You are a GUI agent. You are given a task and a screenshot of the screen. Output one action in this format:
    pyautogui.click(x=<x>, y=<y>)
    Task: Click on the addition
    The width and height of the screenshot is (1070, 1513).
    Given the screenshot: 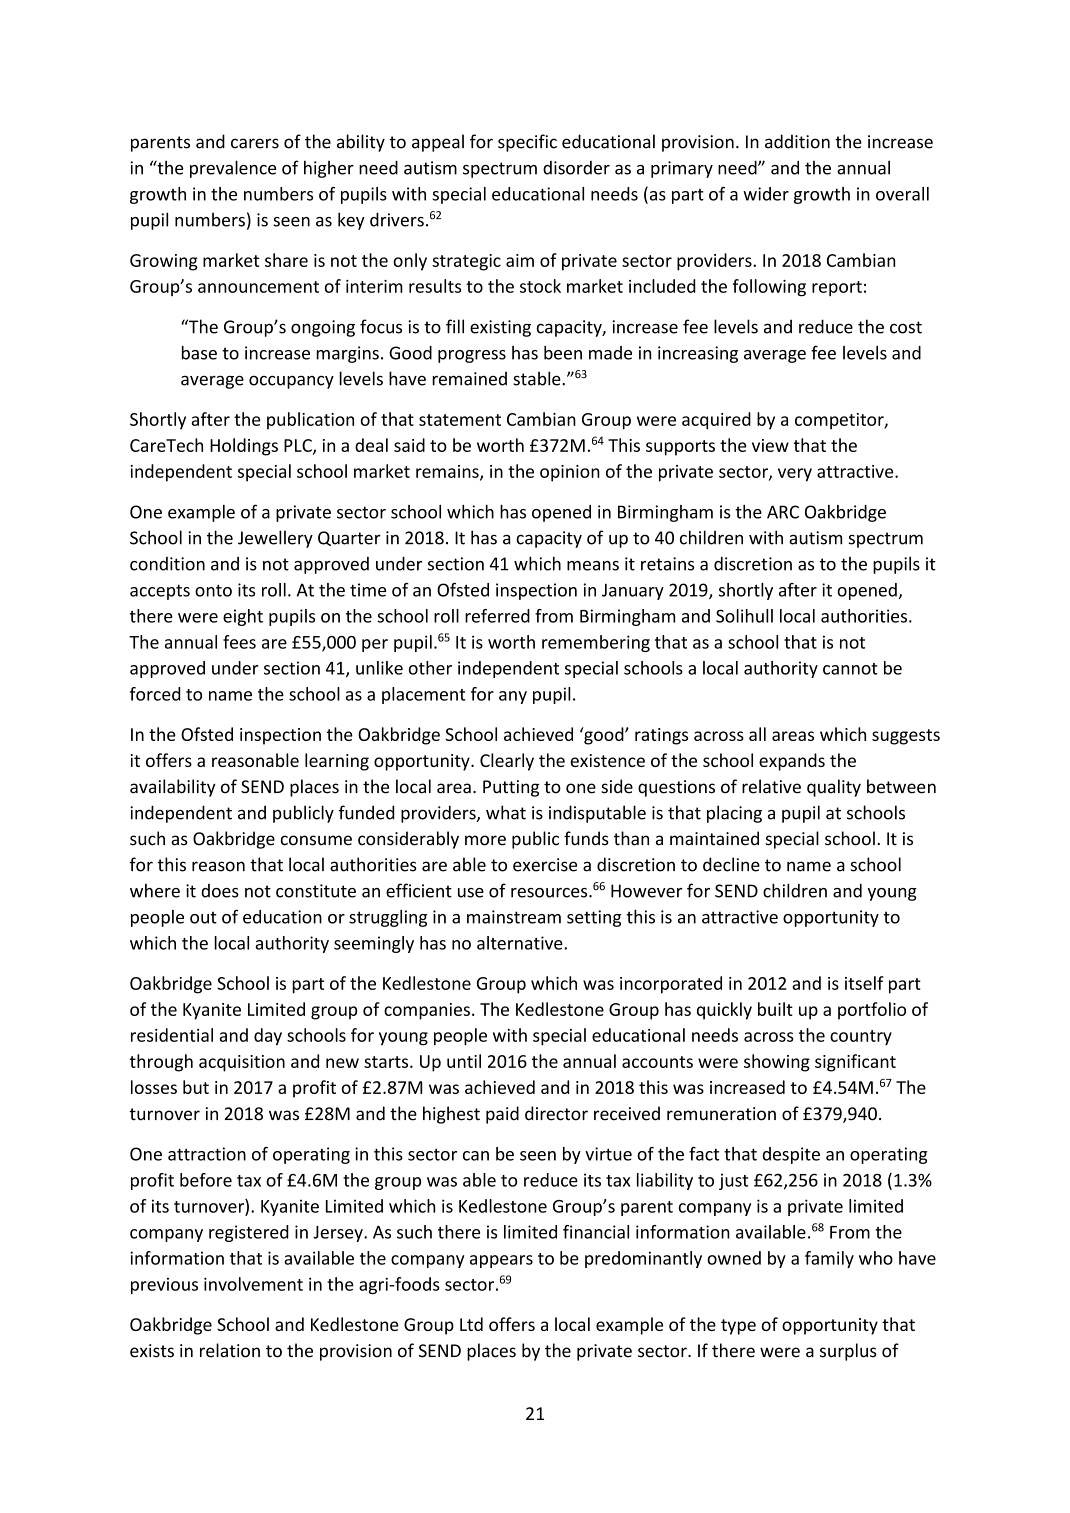 What is the action you would take?
    pyautogui.click(x=797, y=141)
